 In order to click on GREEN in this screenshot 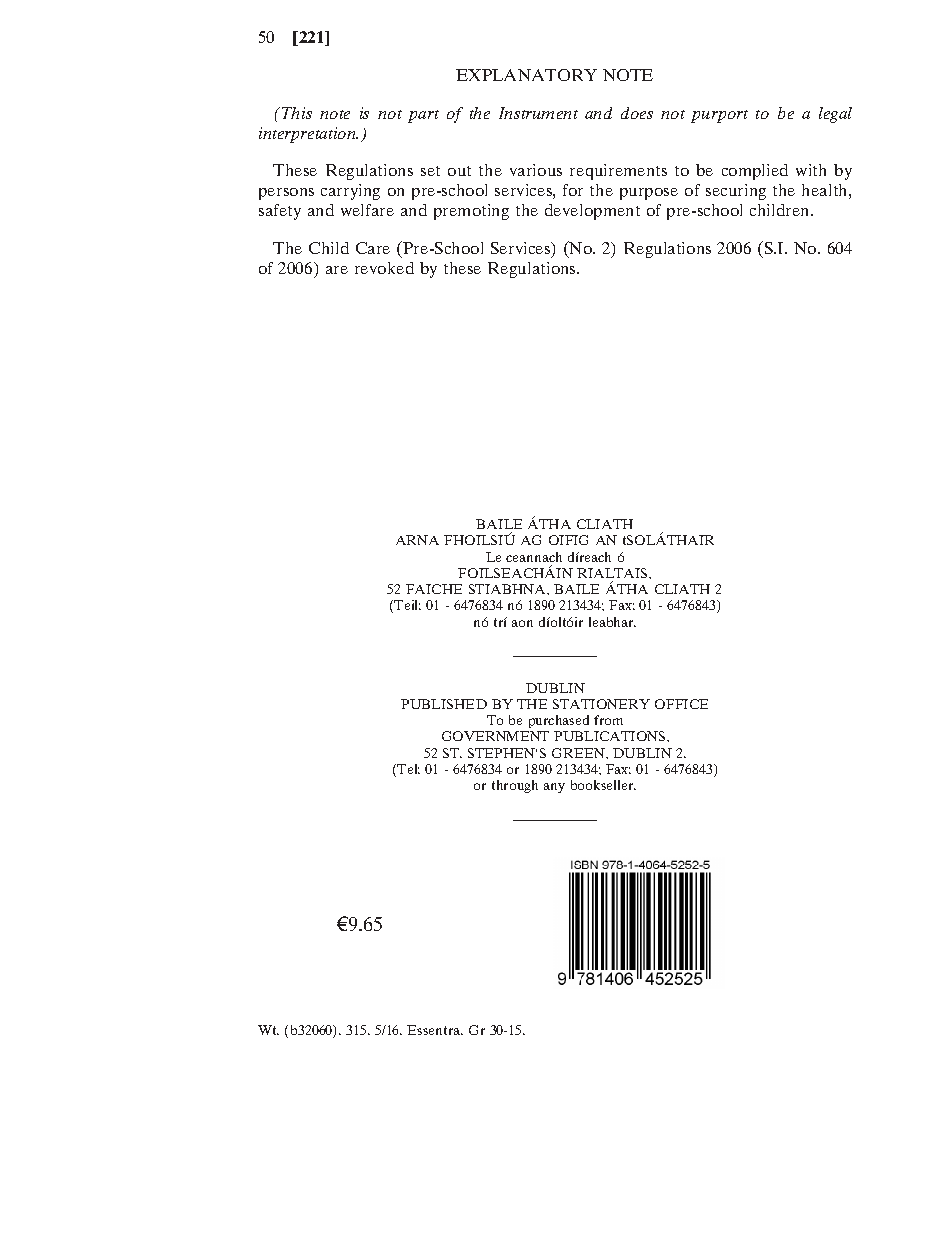, I will do `click(579, 753)`.
